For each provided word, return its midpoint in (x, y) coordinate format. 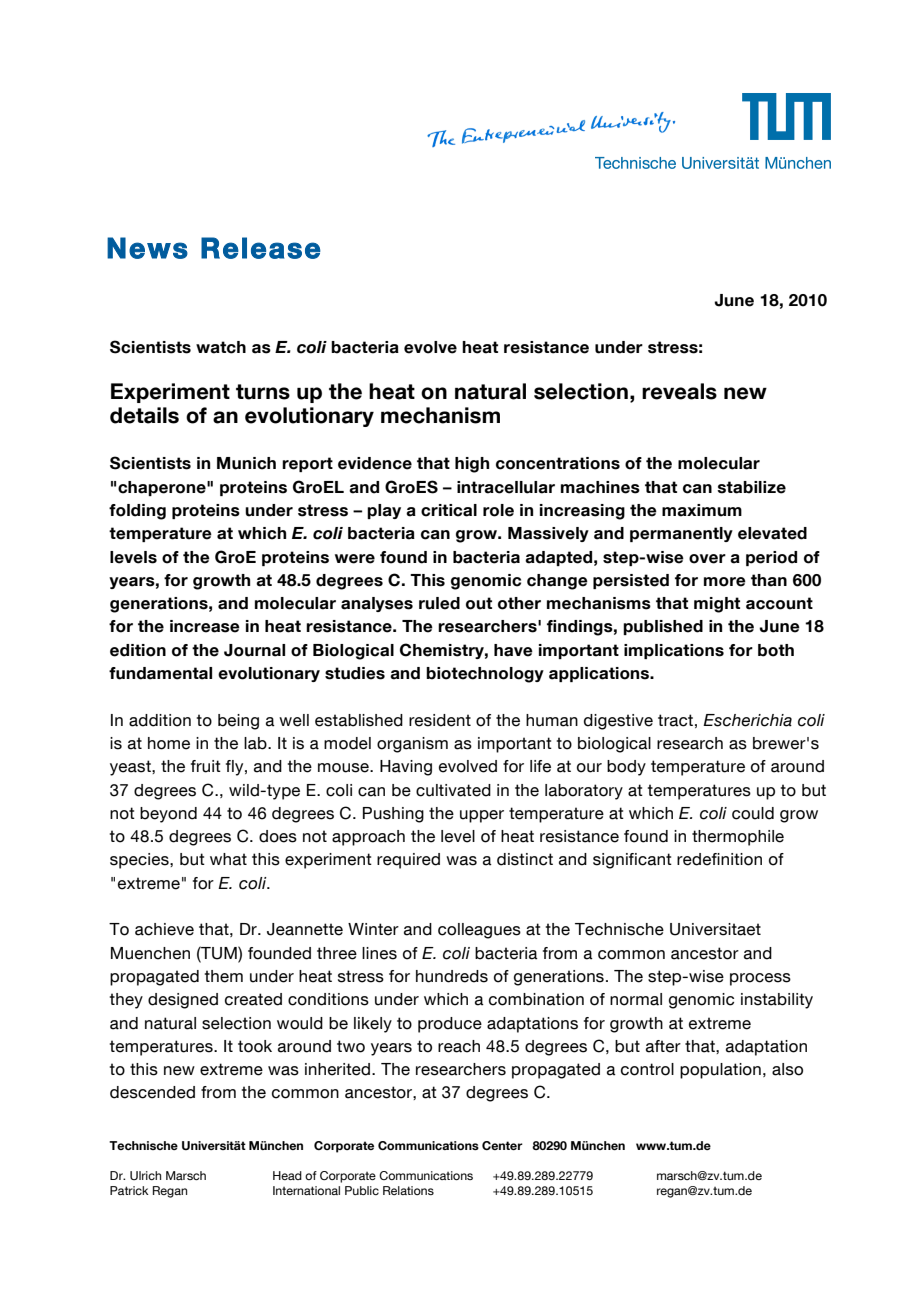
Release (261, 248)
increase (205, 626)
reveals (679, 391)
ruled (439, 603)
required (408, 861)
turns (263, 392)
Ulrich (145, 1175)
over (707, 559)
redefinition (719, 859)
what (228, 859)
